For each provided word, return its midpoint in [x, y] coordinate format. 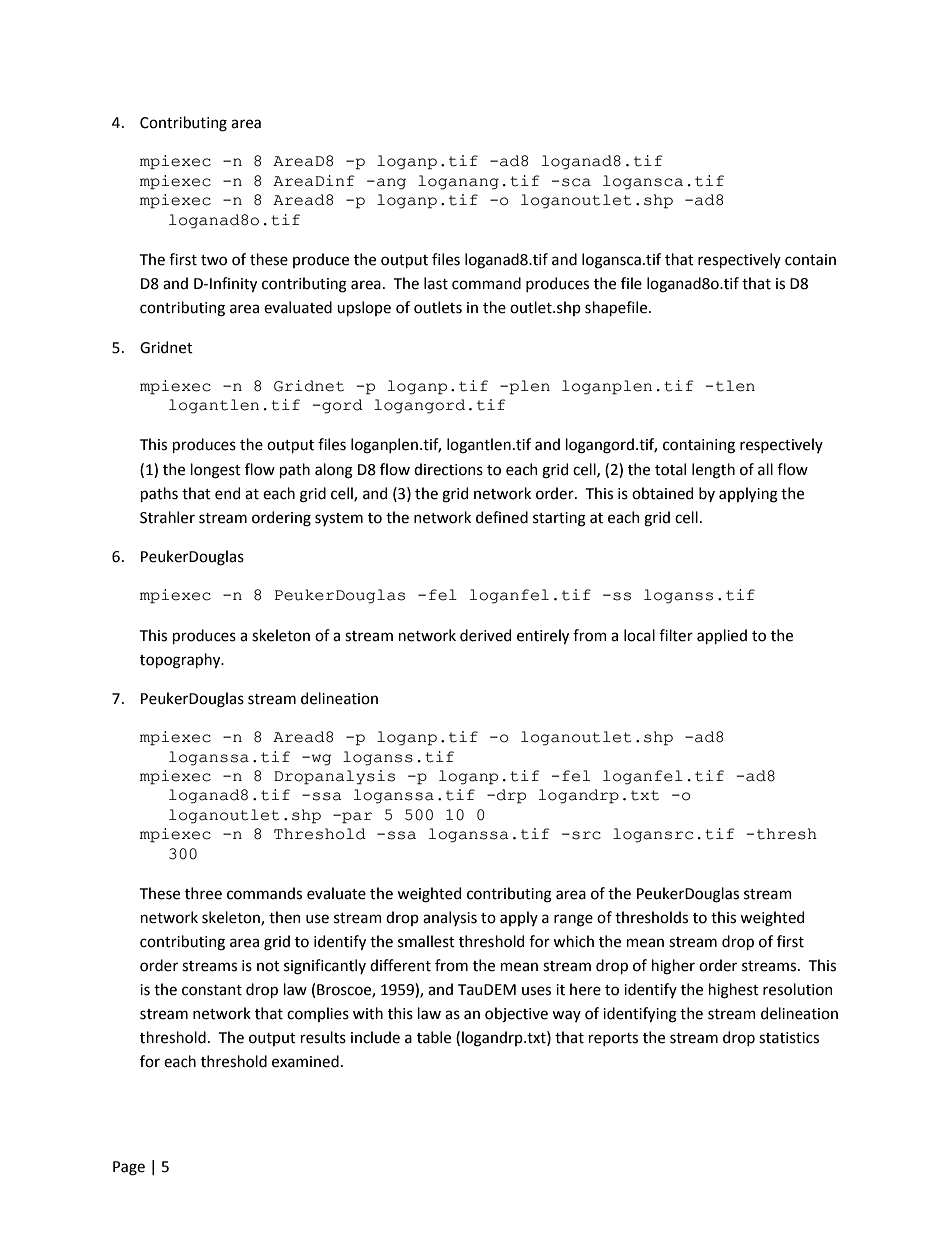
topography [181, 661]
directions [448, 469]
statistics [789, 1038]
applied [722, 636]
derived [485, 635]
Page [129, 1168]
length [713, 471]
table [434, 1037]
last [436, 283]
